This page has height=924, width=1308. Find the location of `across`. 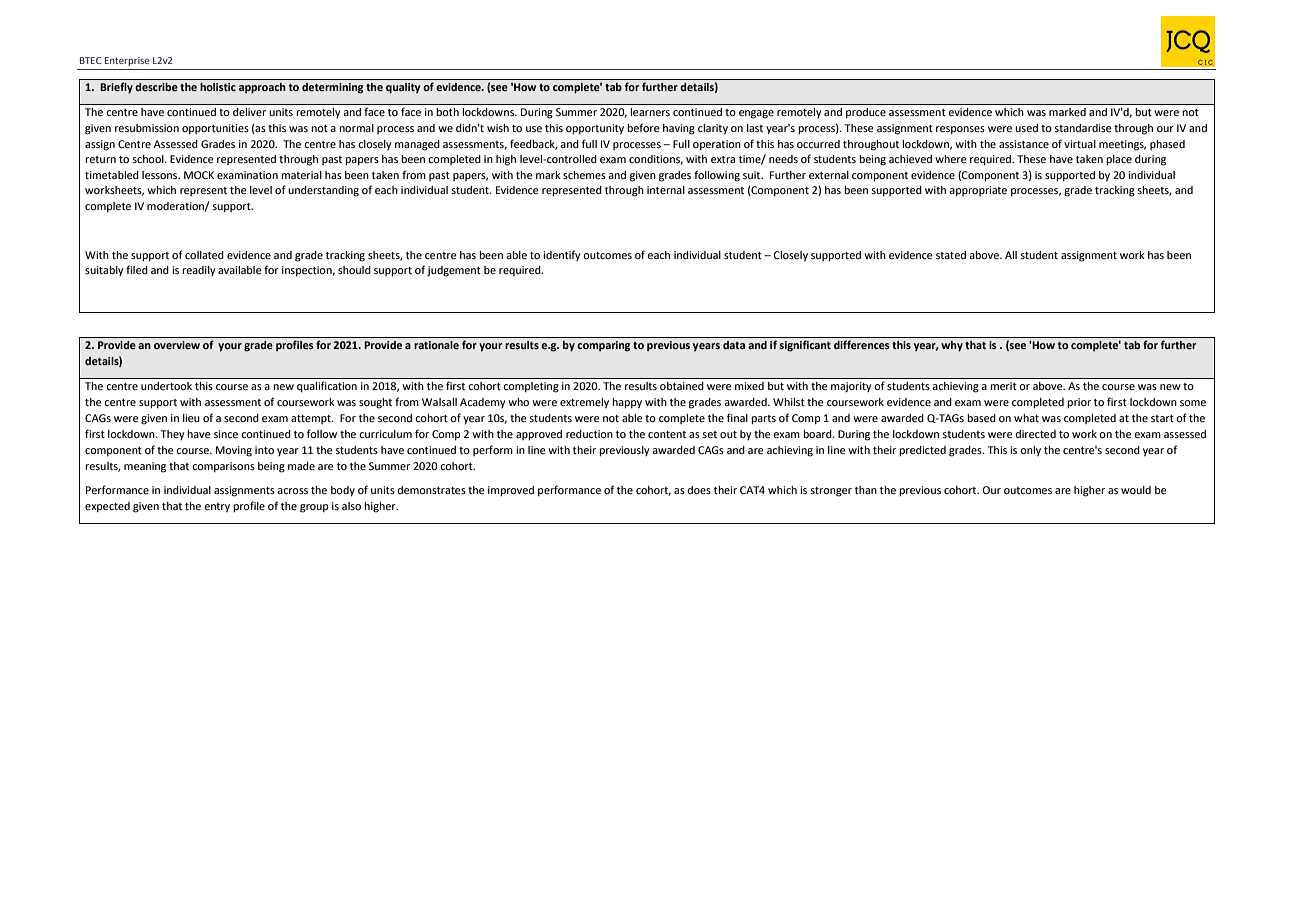

across is located at coordinates (292, 491).
